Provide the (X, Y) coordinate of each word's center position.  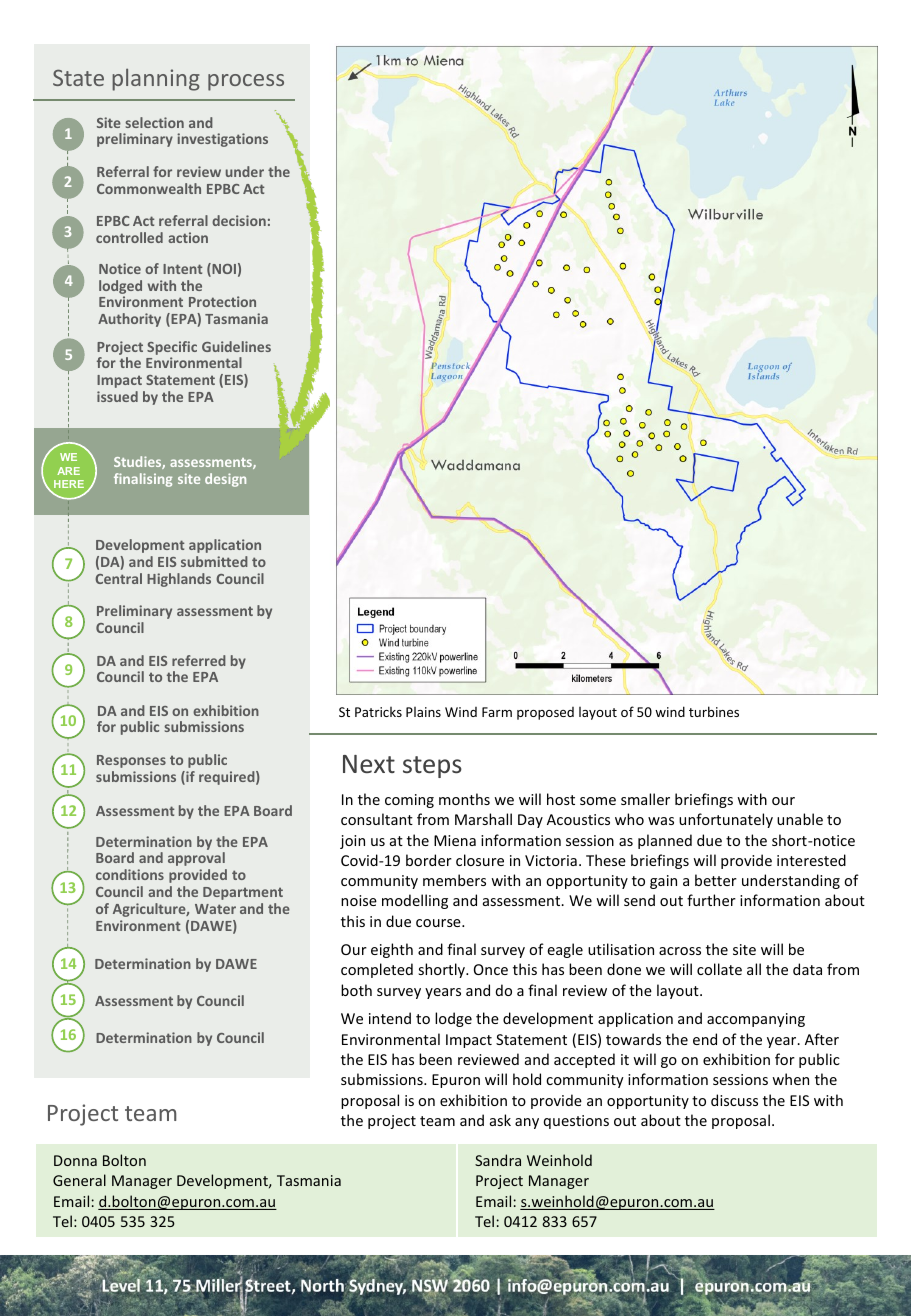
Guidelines (236, 346)
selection (154, 122)
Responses (131, 761)
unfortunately (726, 820)
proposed (545, 713)
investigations (222, 140)
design (225, 480)
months (464, 799)
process (246, 82)
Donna (75, 1160)
